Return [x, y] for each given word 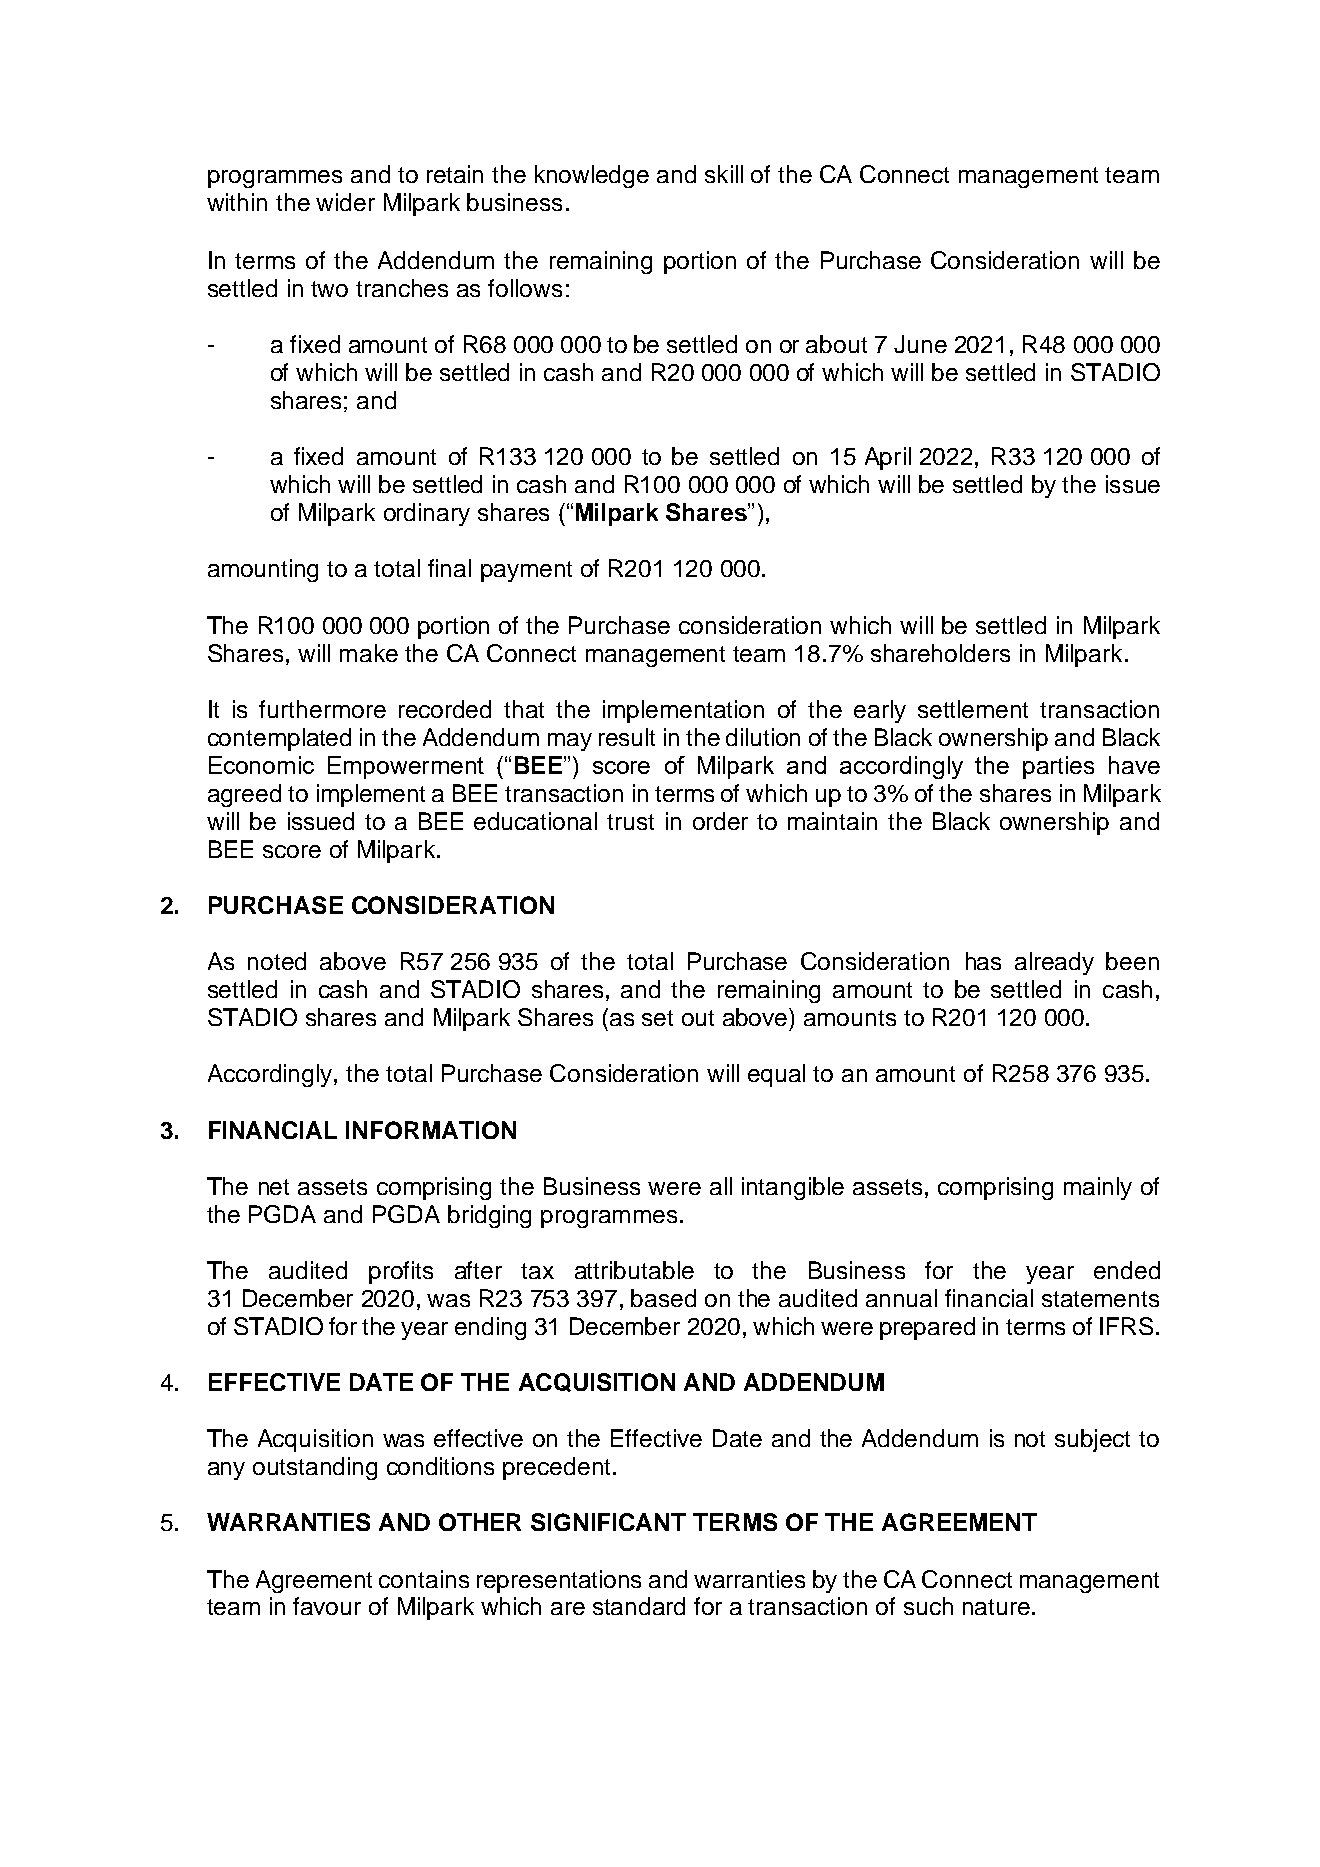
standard [639, 1606]
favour [327, 1606]
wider [345, 202]
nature [996, 1607]
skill [724, 174]
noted [277, 961]
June [920, 344]
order [720, 821]
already [1054, 963]
